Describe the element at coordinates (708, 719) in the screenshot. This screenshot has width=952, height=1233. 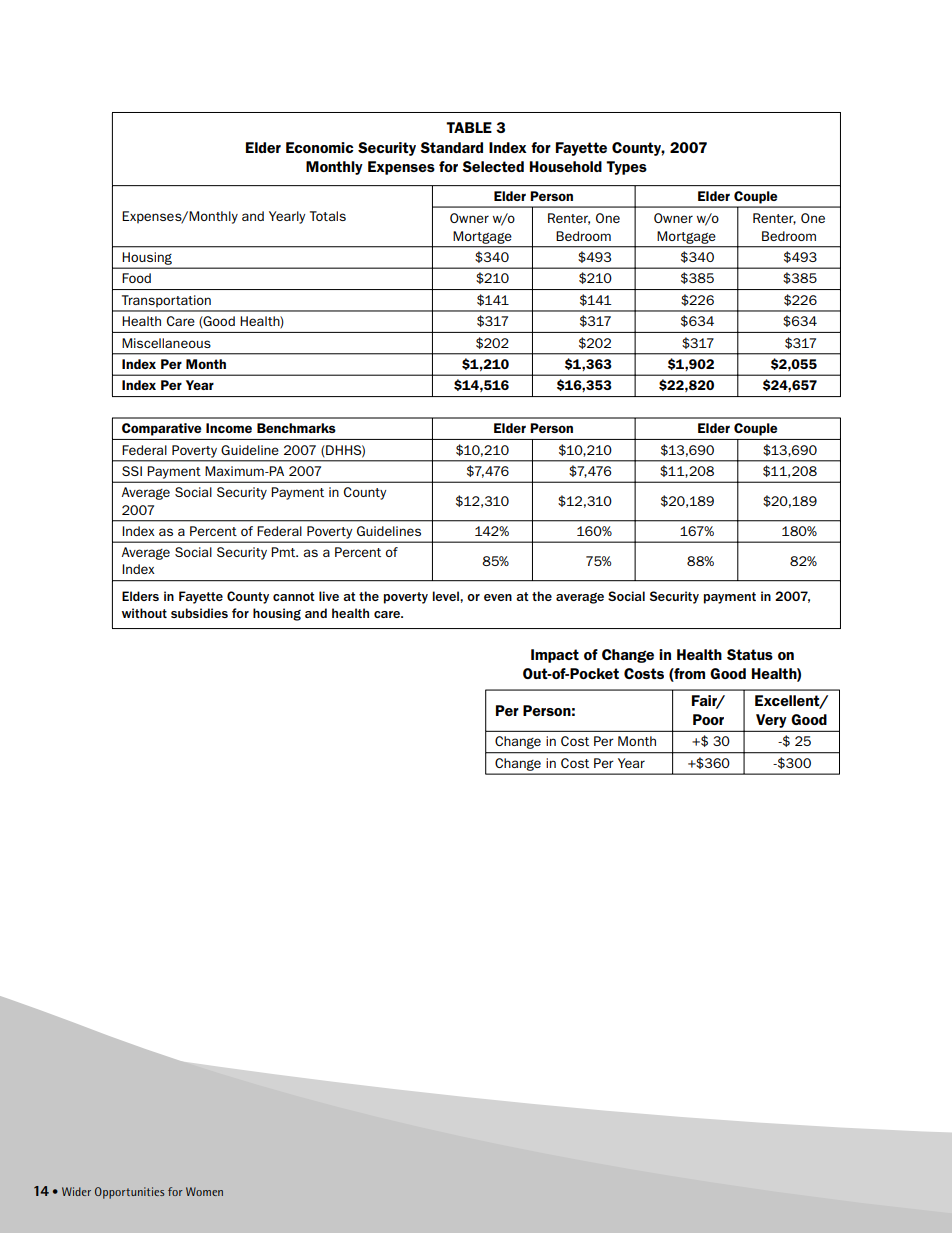
I see `Poor` at that location.
